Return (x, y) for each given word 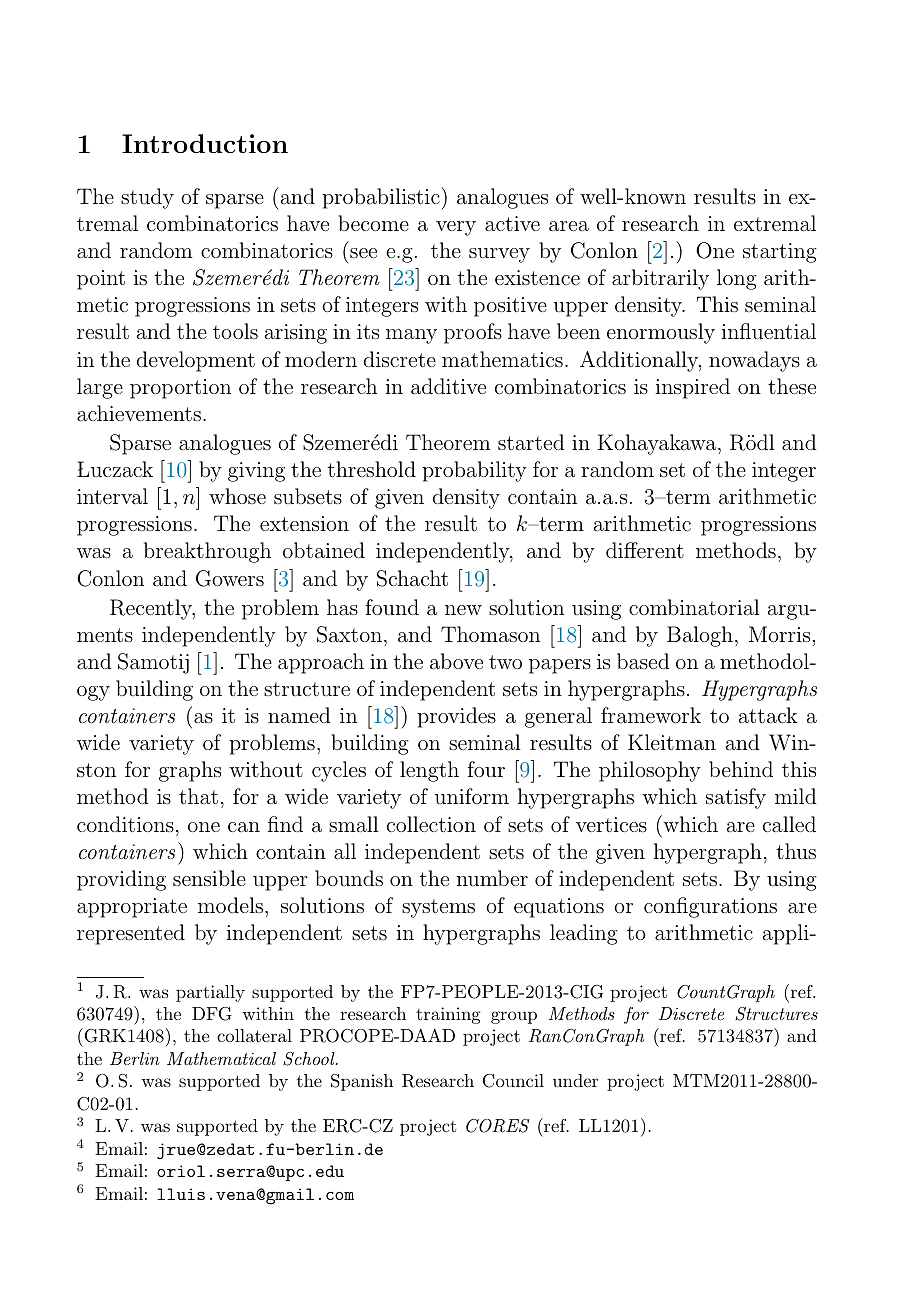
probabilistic (382, 198)
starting (780, 253)
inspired (693, 388)
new (463, 610)
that (198, 796)
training (448, 1015)
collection (431, 824)
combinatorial (694, 607)
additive (448, 386)
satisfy (736, 798)
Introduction (205, 143)
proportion (180, 389)
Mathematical (221, 1058)
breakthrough (207, 552)
